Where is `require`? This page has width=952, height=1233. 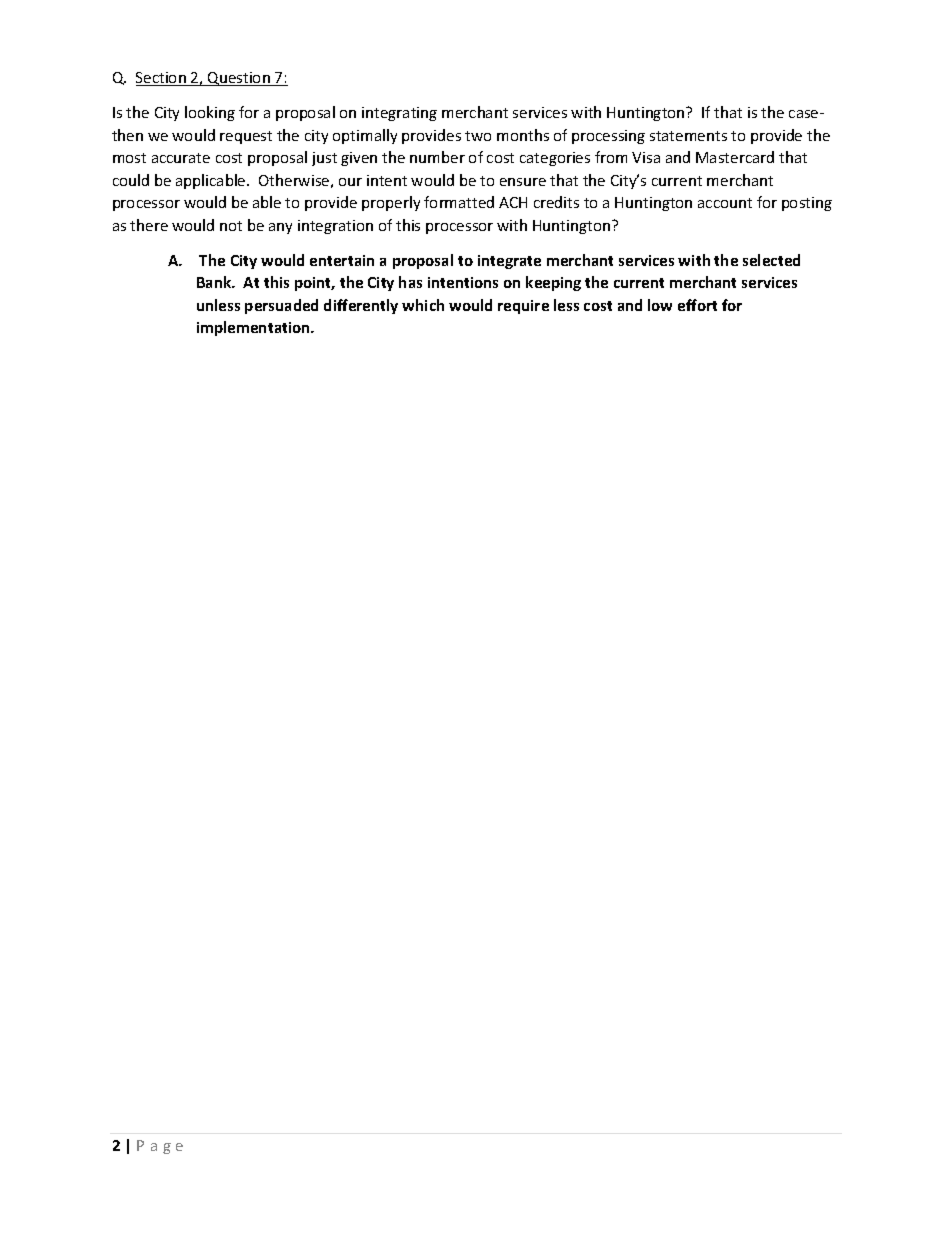 require is located at coordinates (523, 307).
